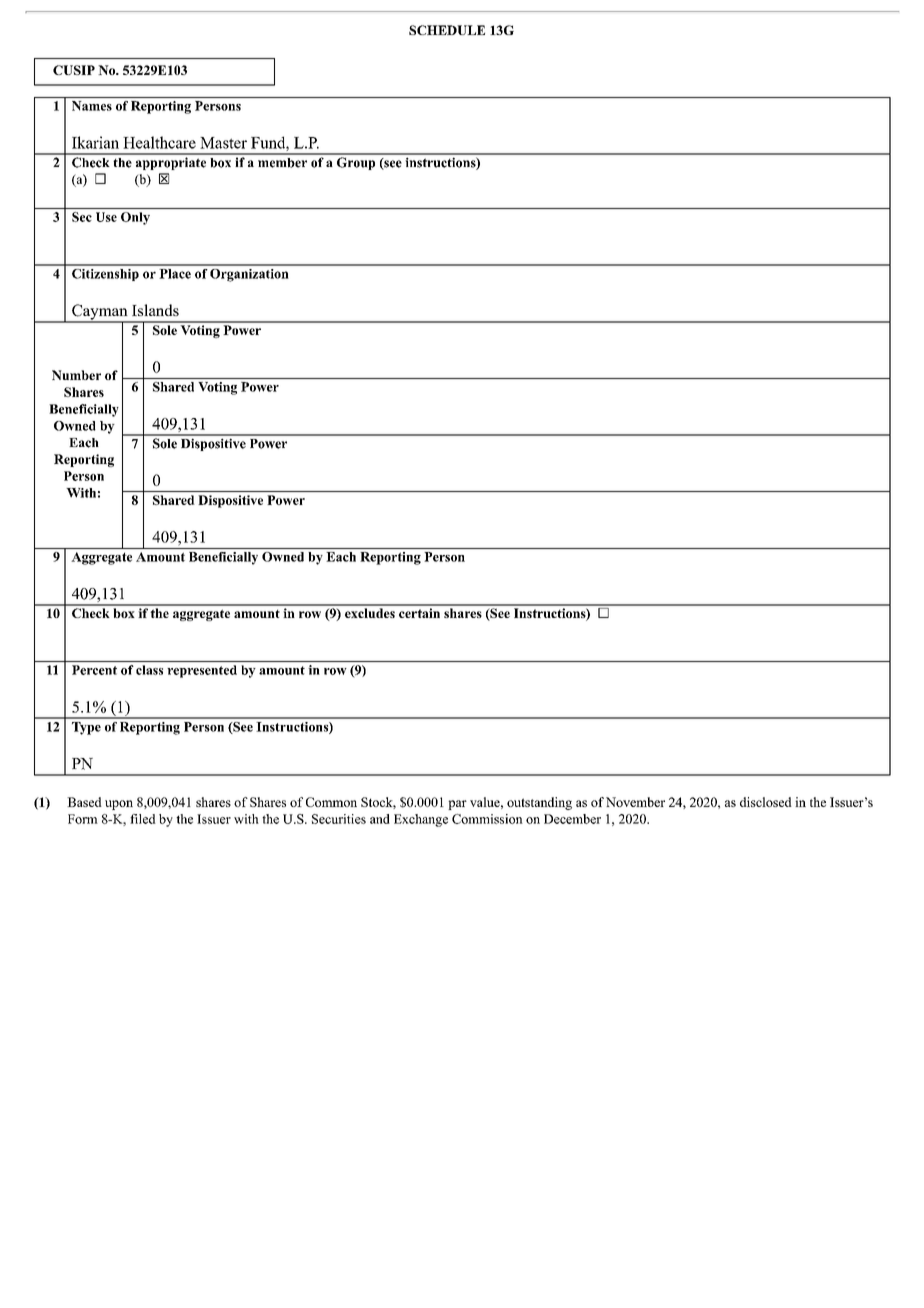 Image resolution: width=924 pixels, height=1308 pixels. Describe the element at coordinates (155, 310) in the document. I see `Islands` at that location.
